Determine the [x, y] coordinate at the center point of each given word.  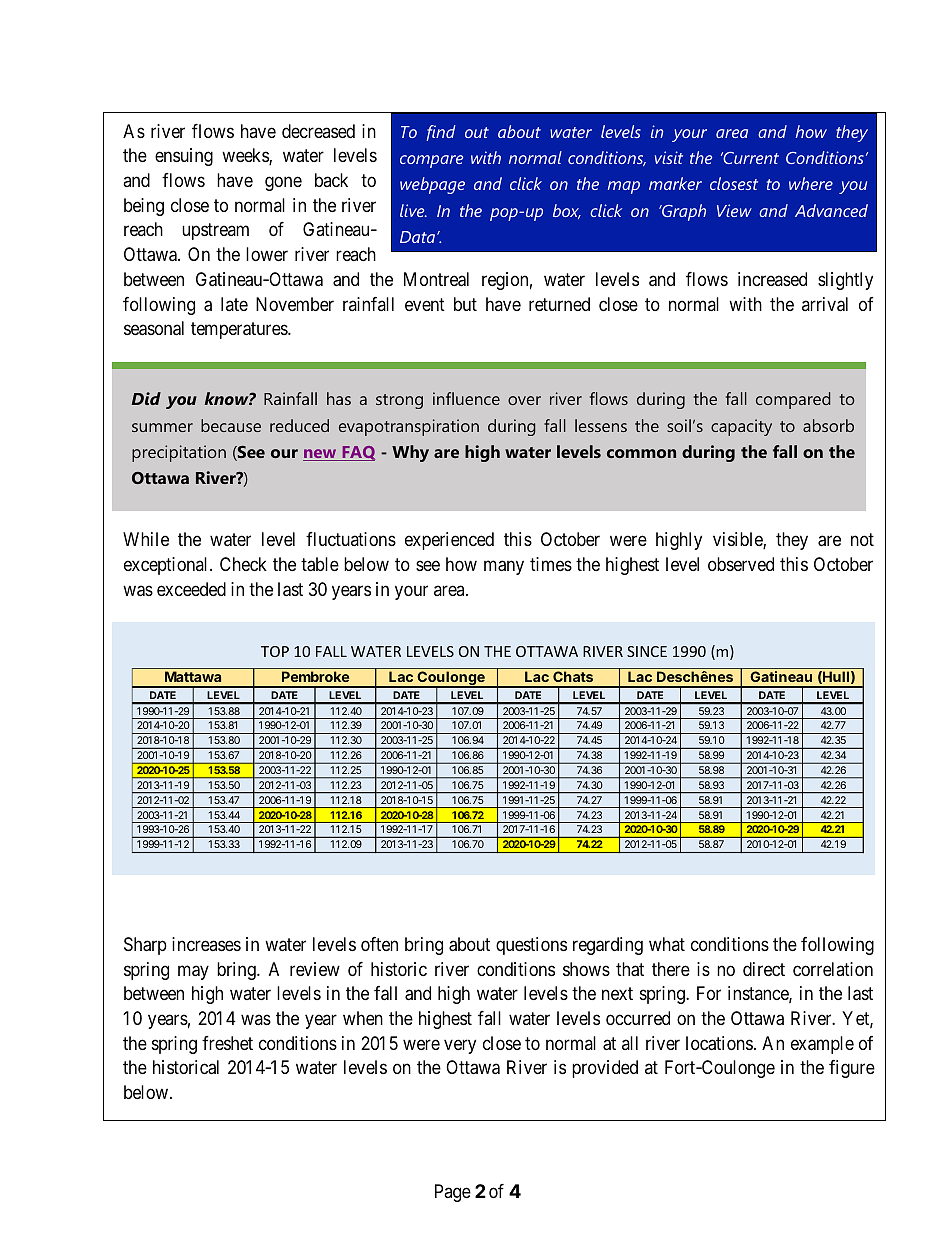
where [811, 183]
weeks [246, 156]
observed [741, 564]
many [504, 568]
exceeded [191, 589]
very [460, 1046]
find [440, 133]
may [193, 972]
